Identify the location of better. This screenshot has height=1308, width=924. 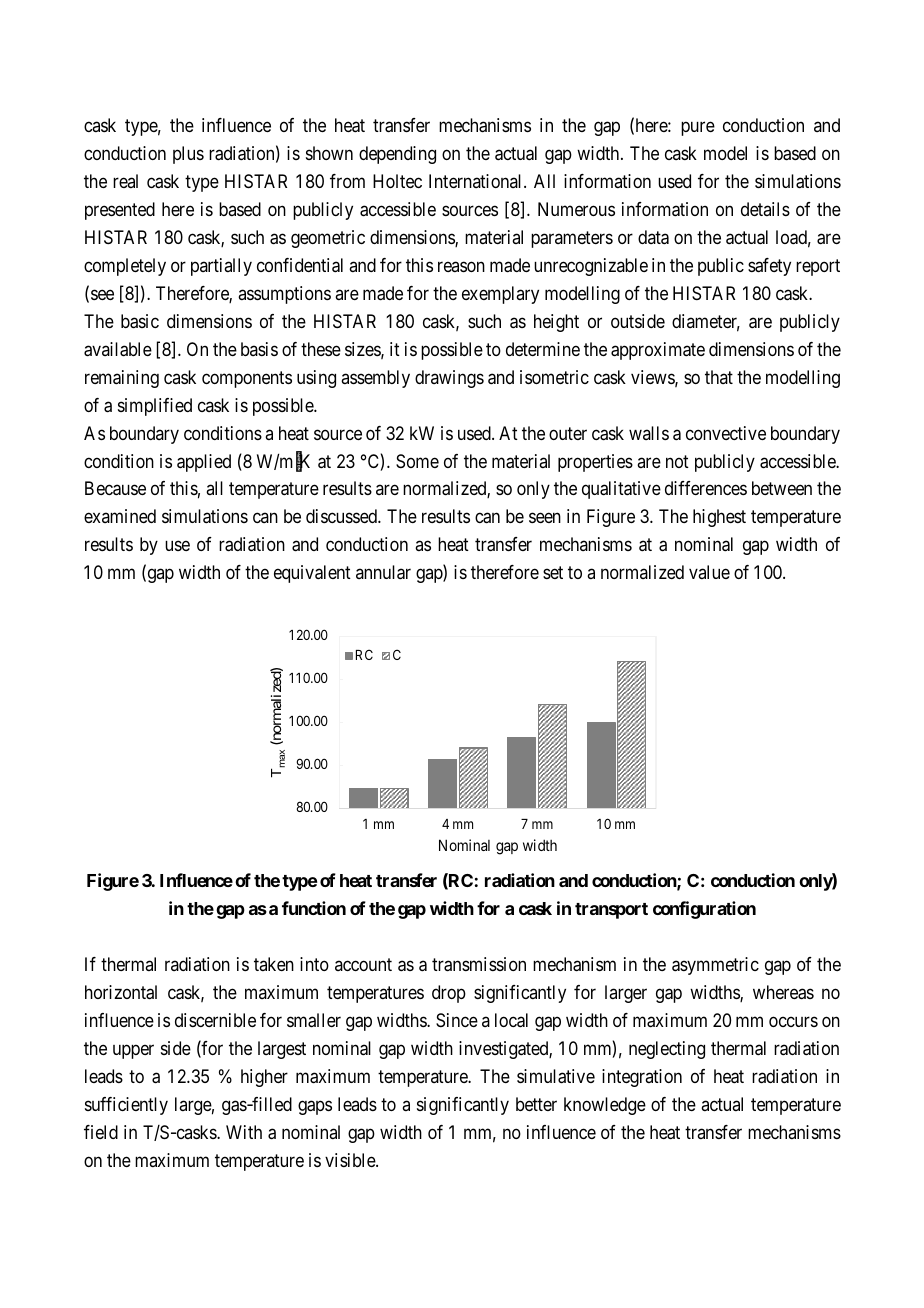
(536, 1104).
